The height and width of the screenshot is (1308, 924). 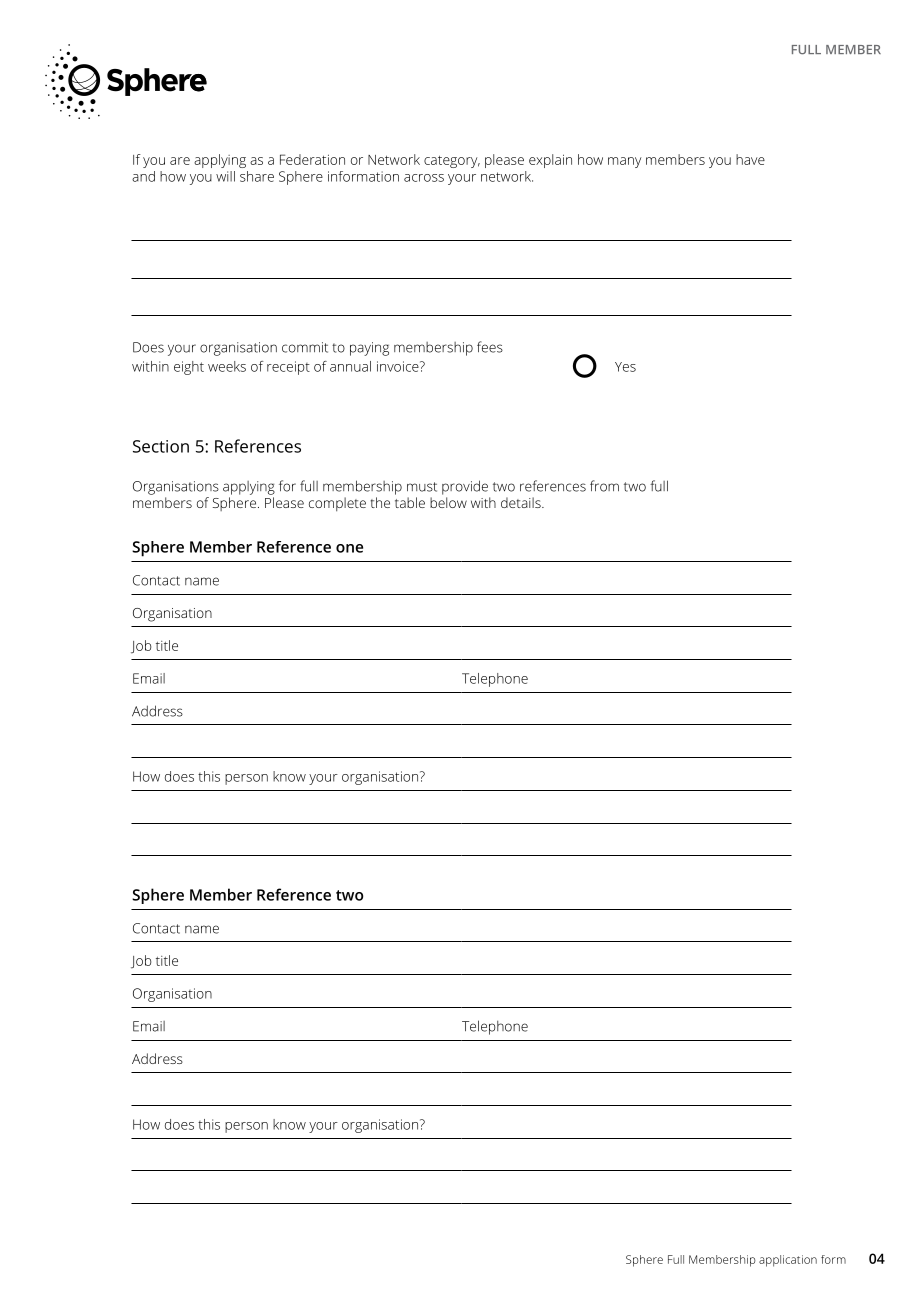 What do you see at coordinates (225, 176) in the screenshot?
I see `will` at bounding box center [225, 176].
